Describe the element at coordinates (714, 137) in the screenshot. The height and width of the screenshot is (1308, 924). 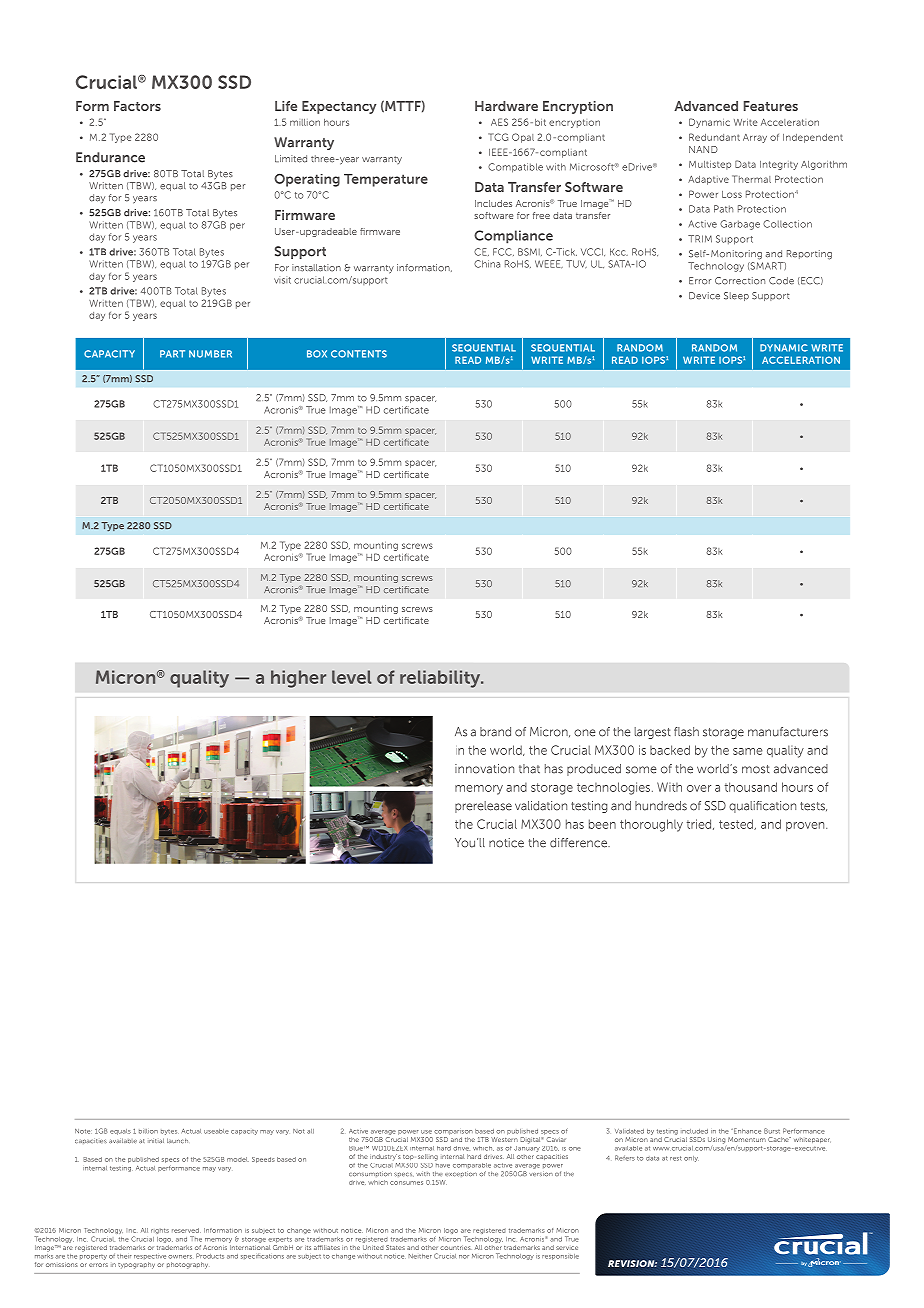
I see `Redundant` at that location.
